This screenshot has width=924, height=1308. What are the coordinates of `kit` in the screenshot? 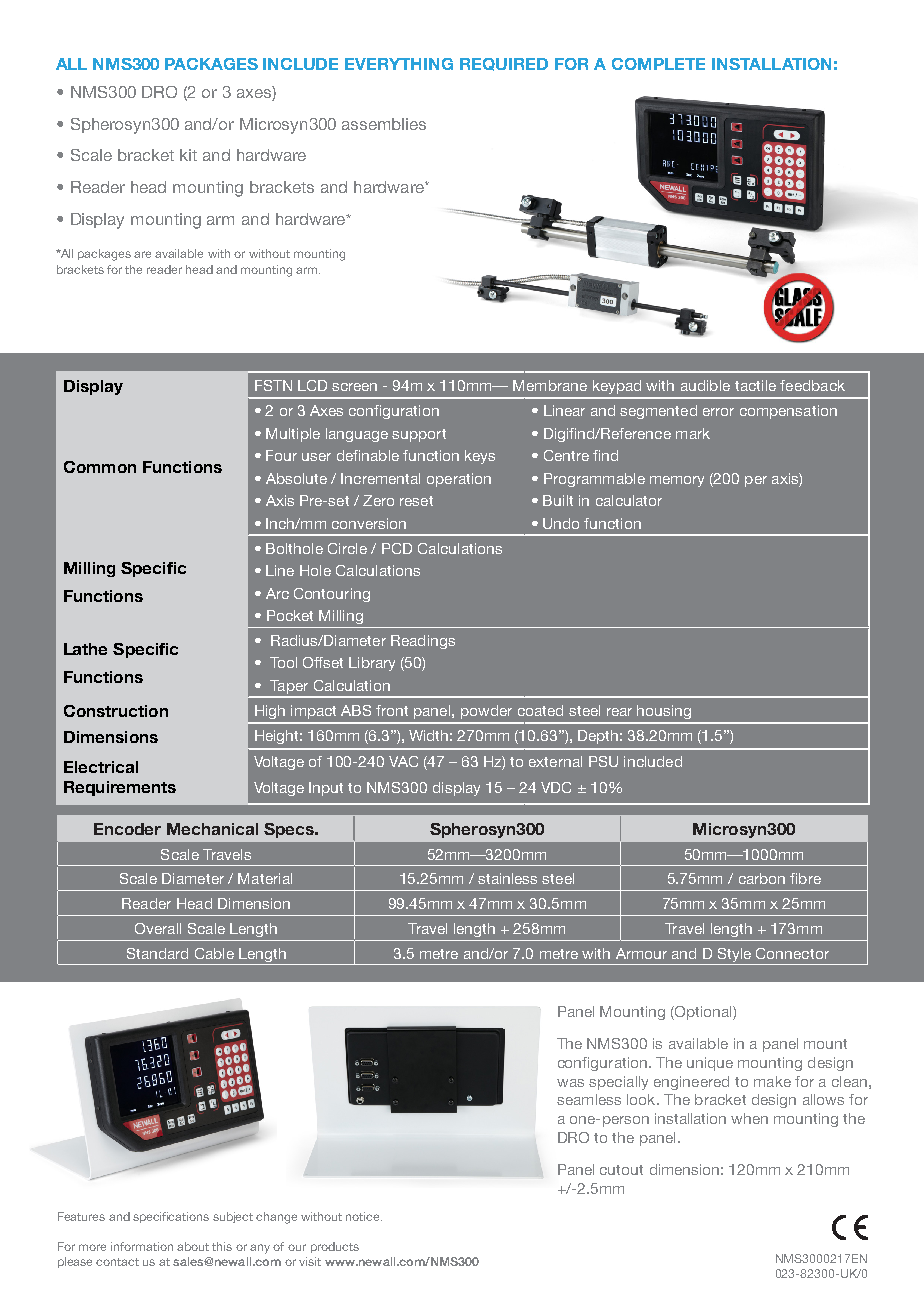 It's located at (188, 155).
